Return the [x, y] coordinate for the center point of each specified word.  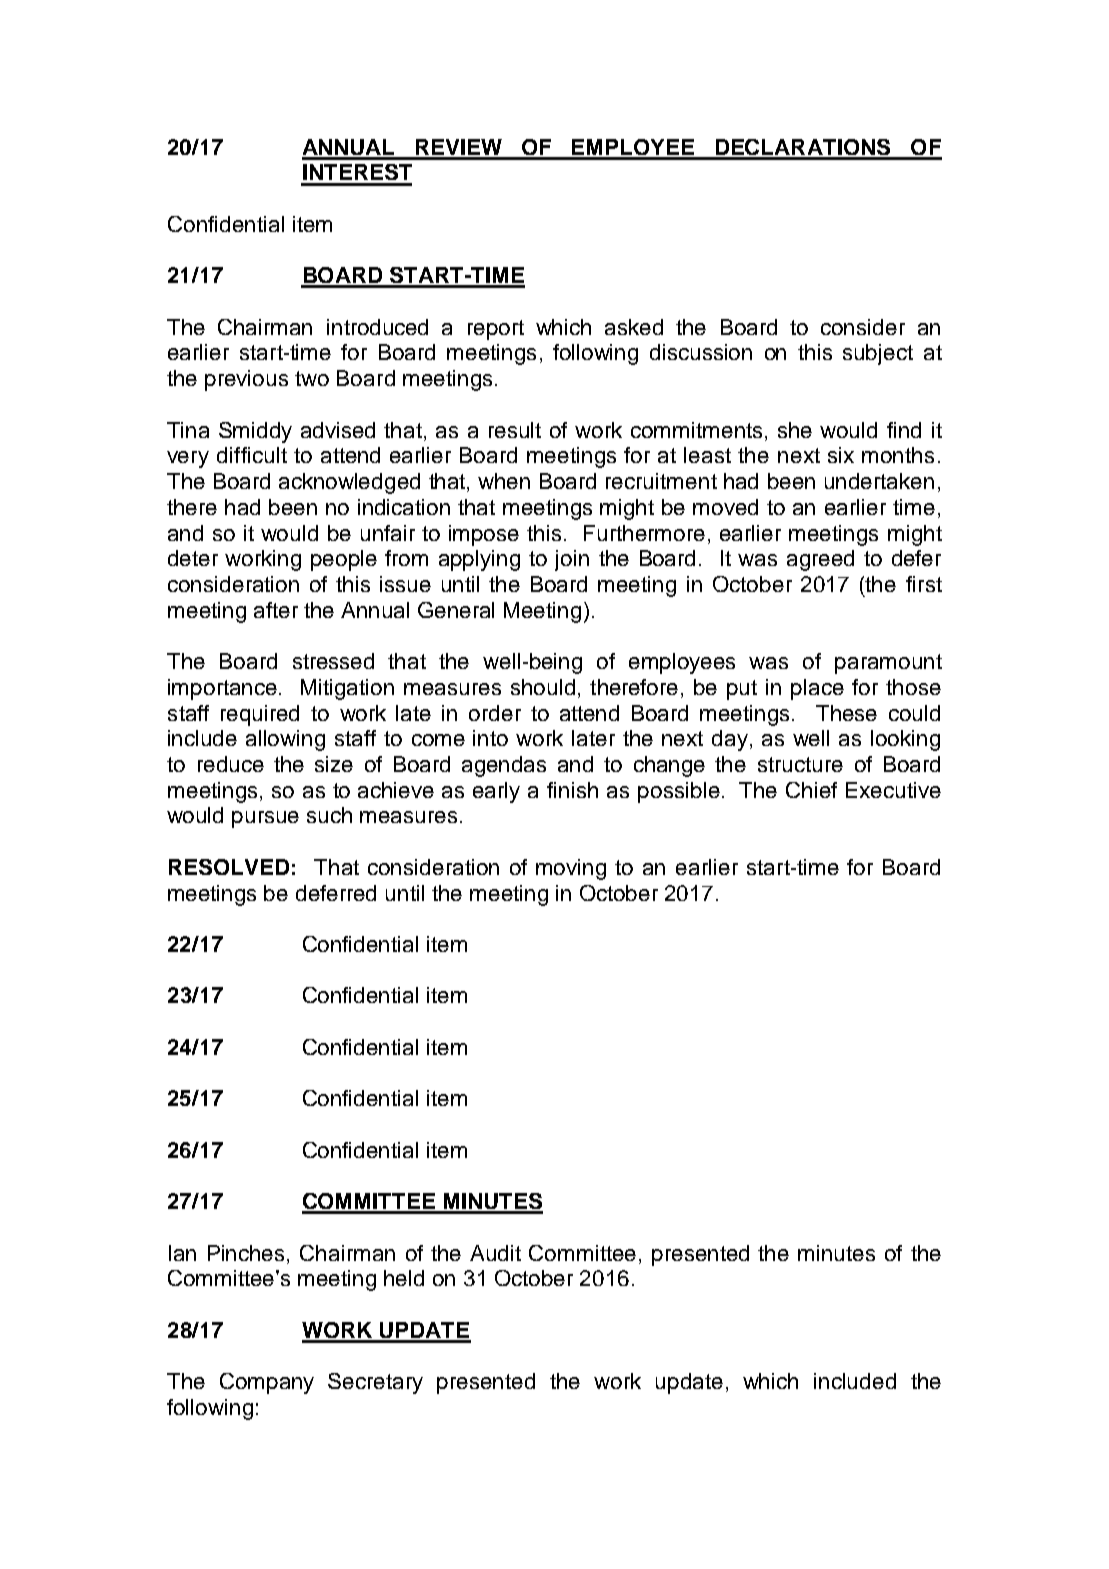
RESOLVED [229, 867]
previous [246, 380]
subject [878, 354]
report [496, 330]
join [572, 560]
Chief [811, 790]
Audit [495, 1253]
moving [571, 869]
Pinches [248, 1253]
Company [267, 1383]
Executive [893, 790]
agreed [820, 560]
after [276, 610]
